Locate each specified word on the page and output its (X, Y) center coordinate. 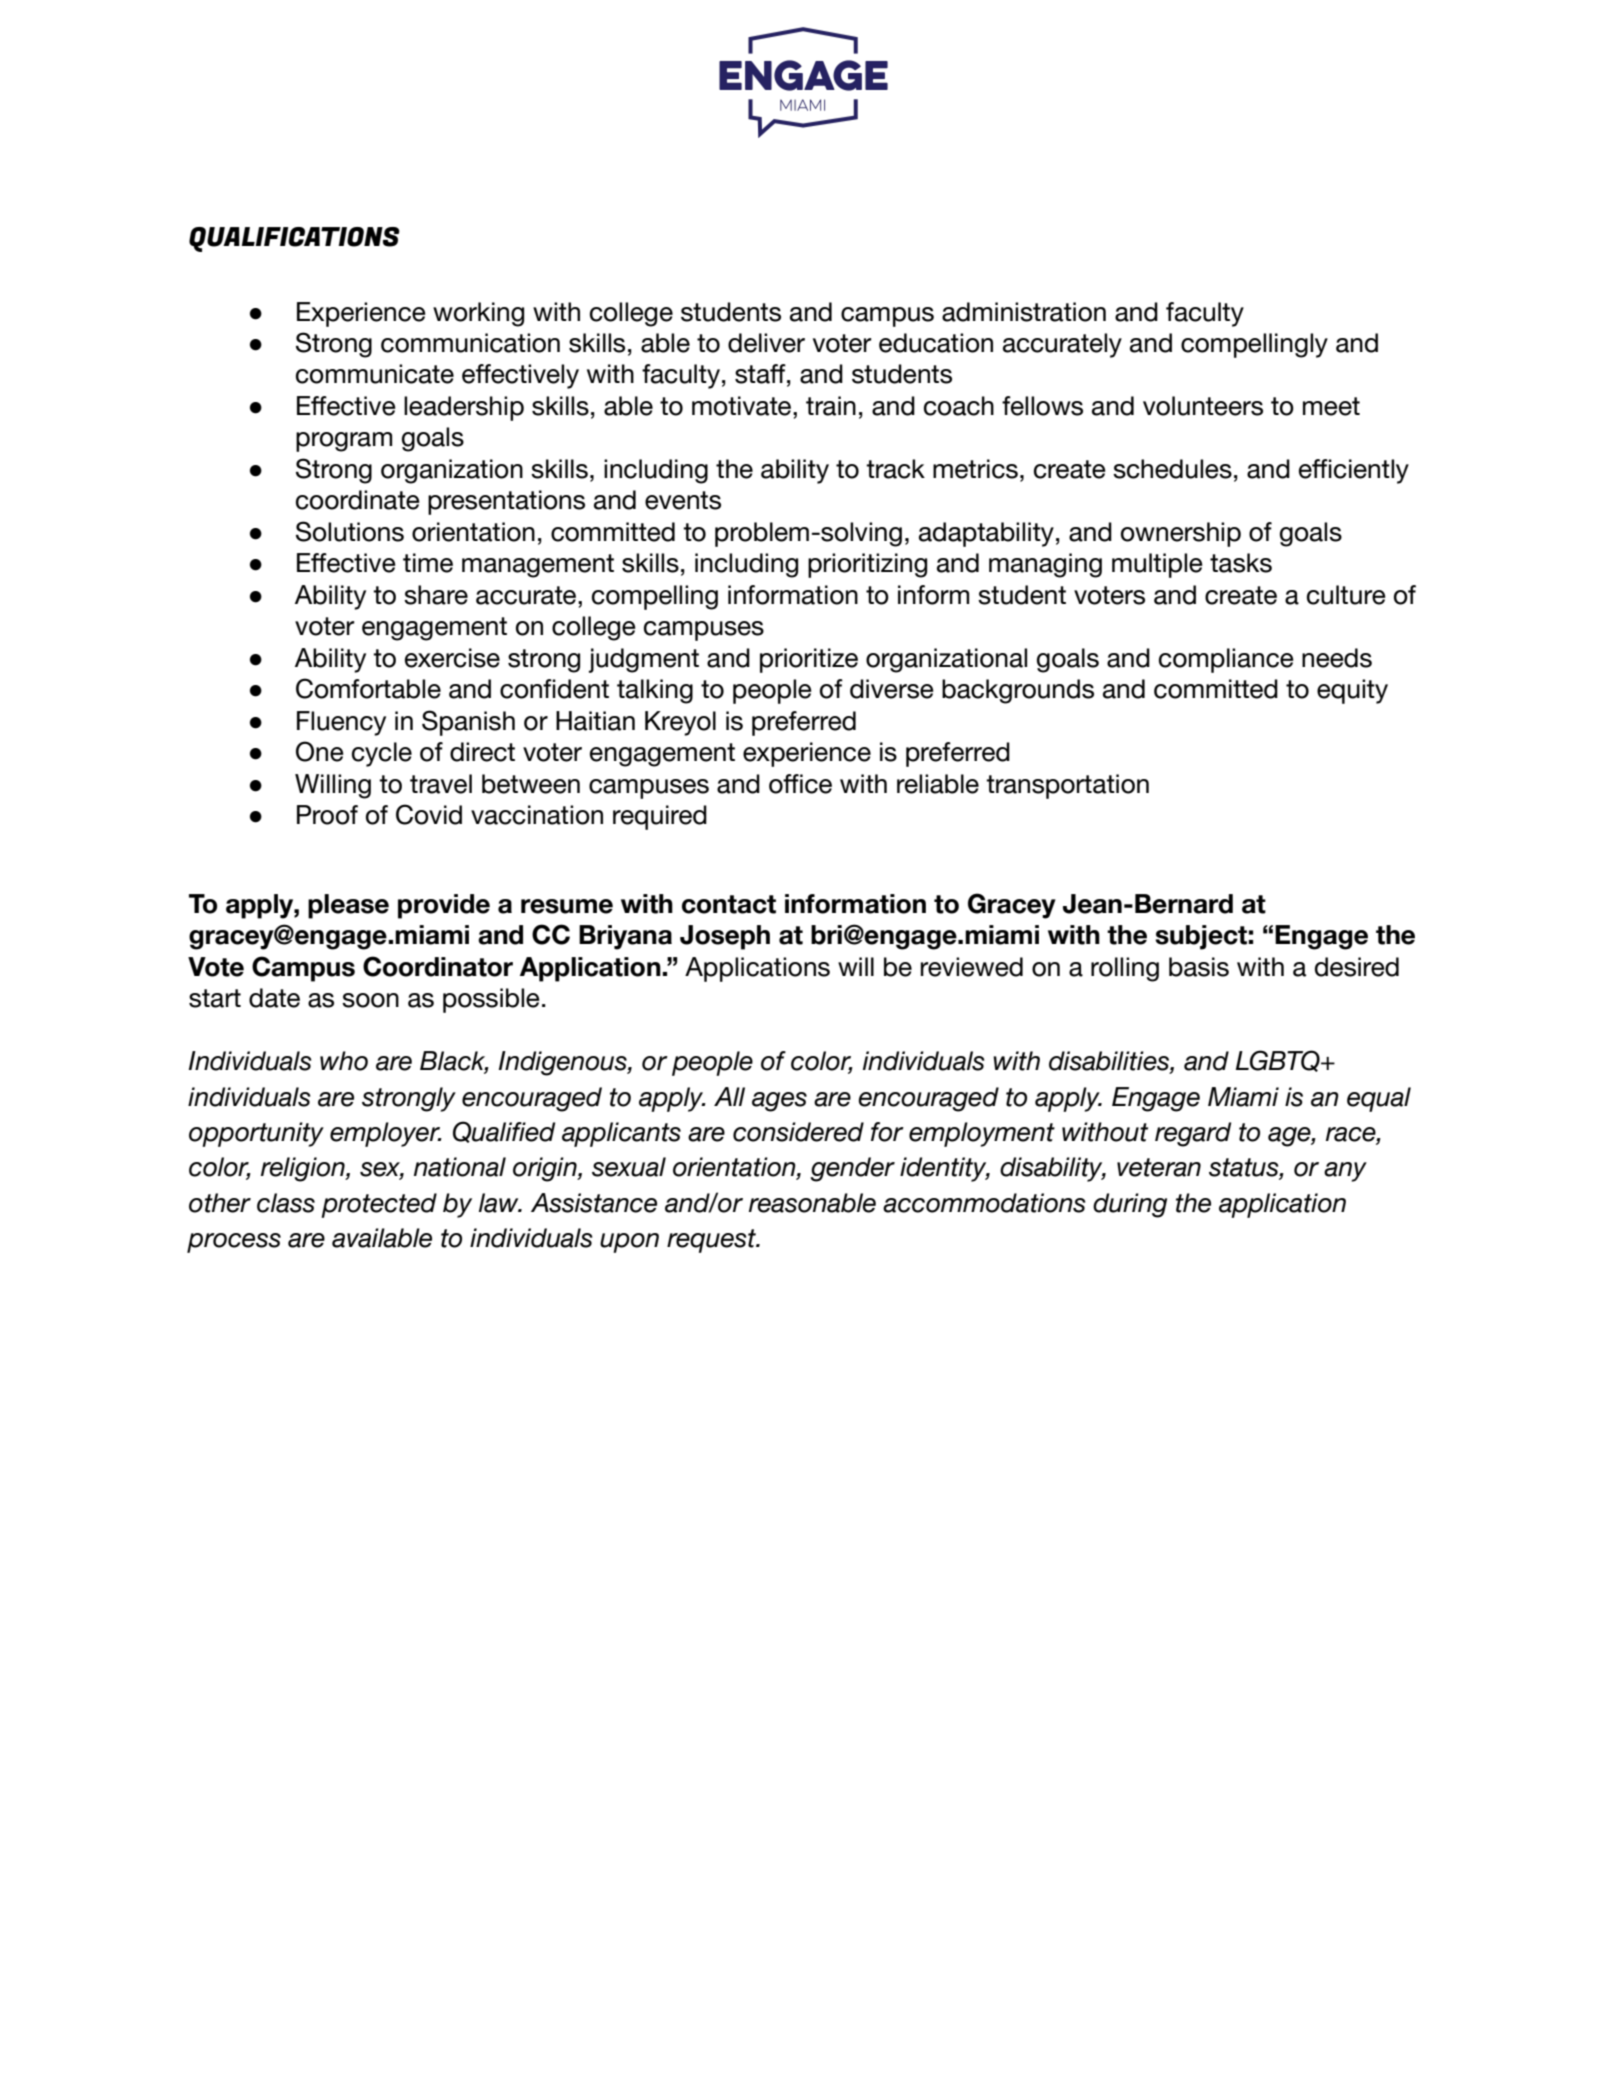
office (800, 784)
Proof (327, 815)
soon (370, 1000)
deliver (766, 343)
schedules (1172, 469)
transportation (1067, 786)
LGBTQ (1279, 1061)
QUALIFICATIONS (294, 239)
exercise (452, 658)
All (729, 1096)
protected (379, 1205)
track (895, 469)
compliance (1226, 660)
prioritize (809, 660)
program (344, 442)
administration (1024, 312)
